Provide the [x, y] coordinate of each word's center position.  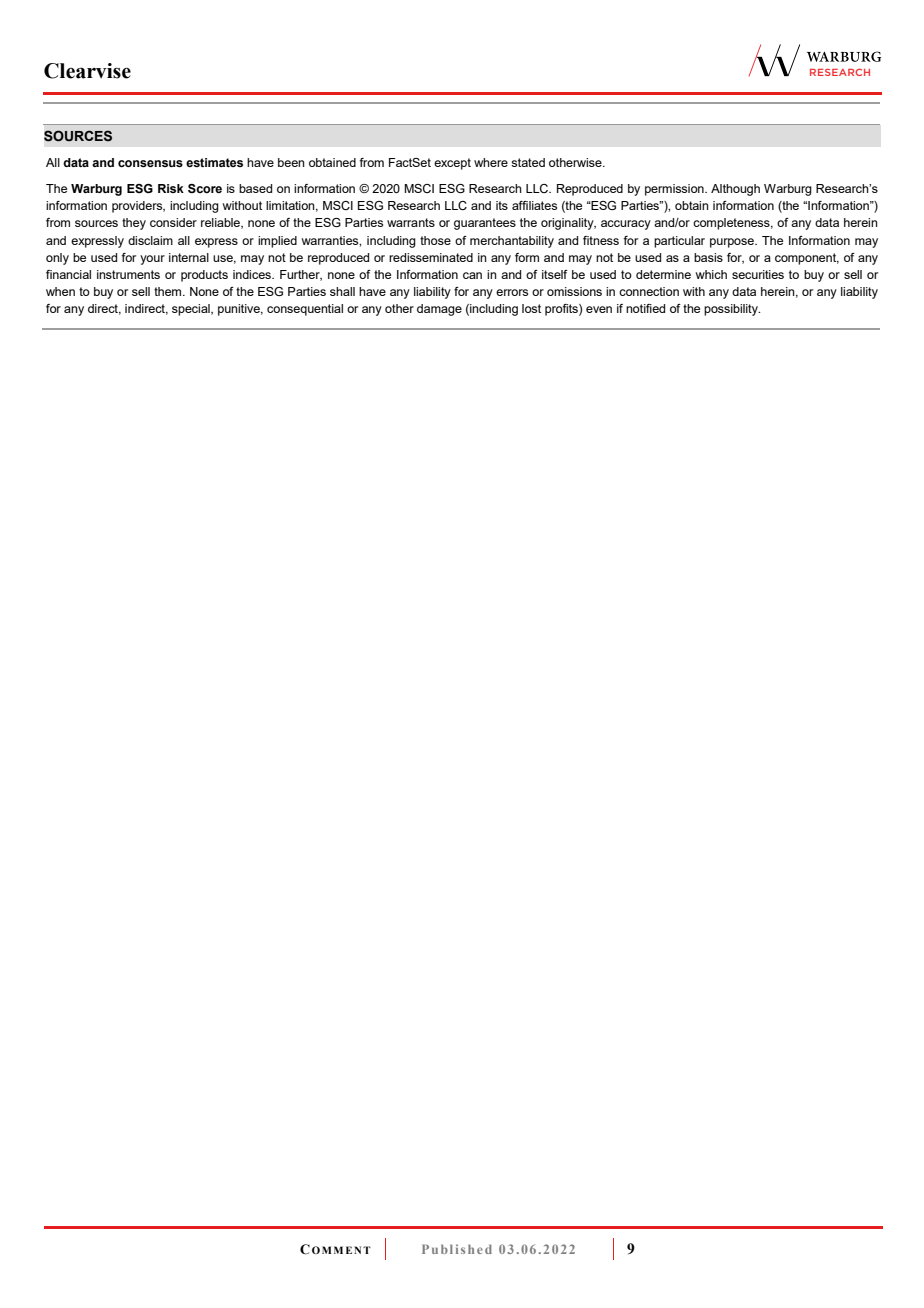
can [472, 275]
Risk [171, 188]
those [435, 240]
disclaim [150, 240]
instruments [128, 274]
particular [679, 242]
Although [735, 190]
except [452, 164]
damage [439, 310]
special [192, 310]
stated [528, 162]
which [711, 274]
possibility [732, 310]
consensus [150, 163]
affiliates [534, 205]
